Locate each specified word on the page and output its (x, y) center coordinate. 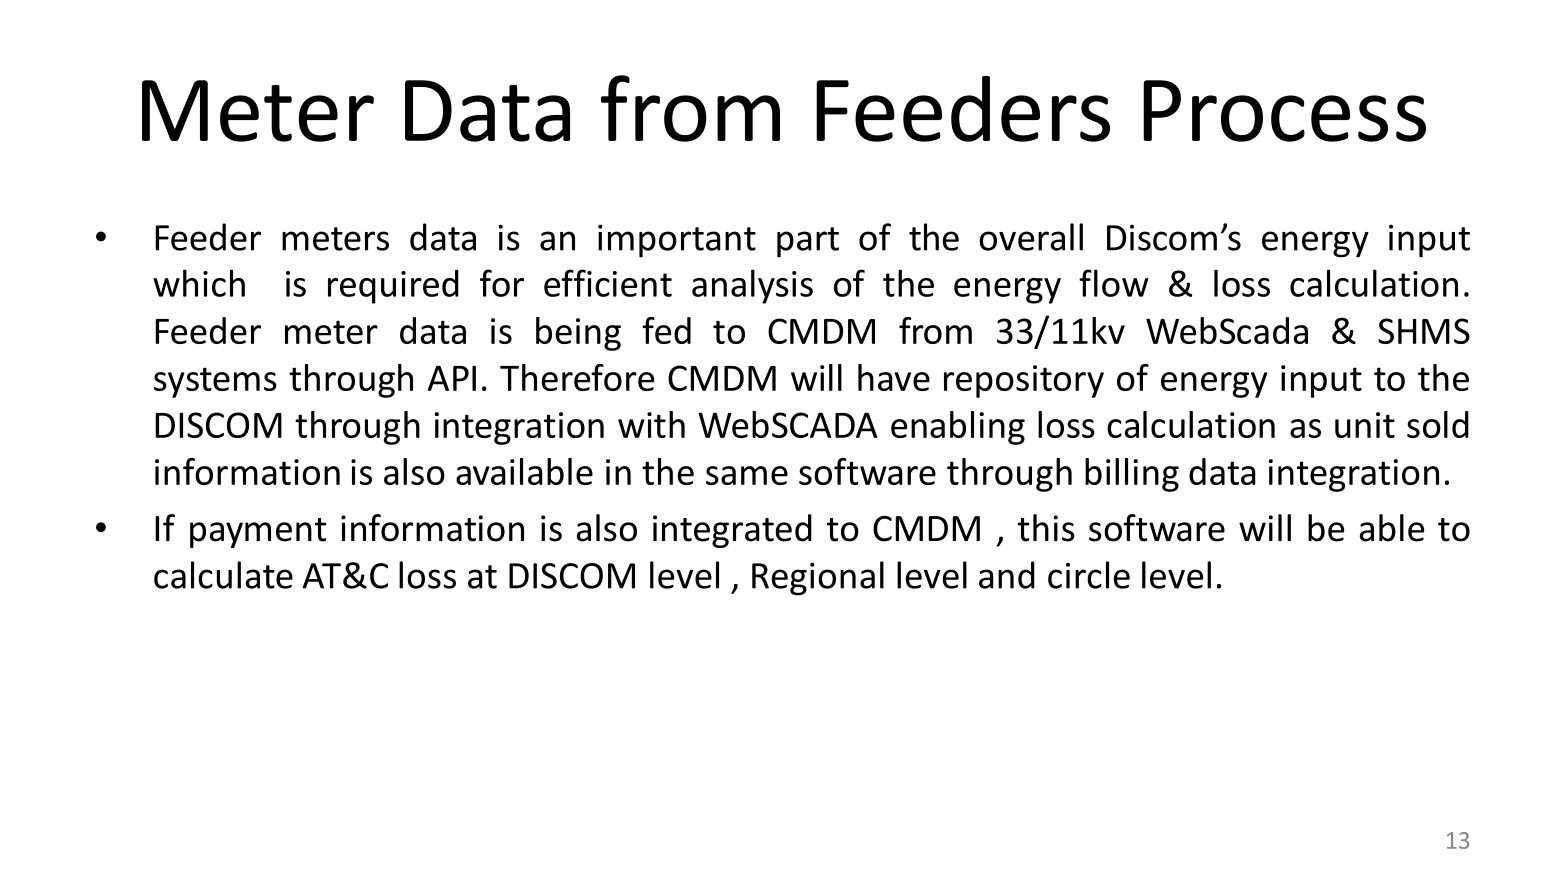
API (452, 378)
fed (666, 330)
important (677, 241)
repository (1024, 381)
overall (1031, 237)
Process (1284, 111)
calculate (223, 575)
